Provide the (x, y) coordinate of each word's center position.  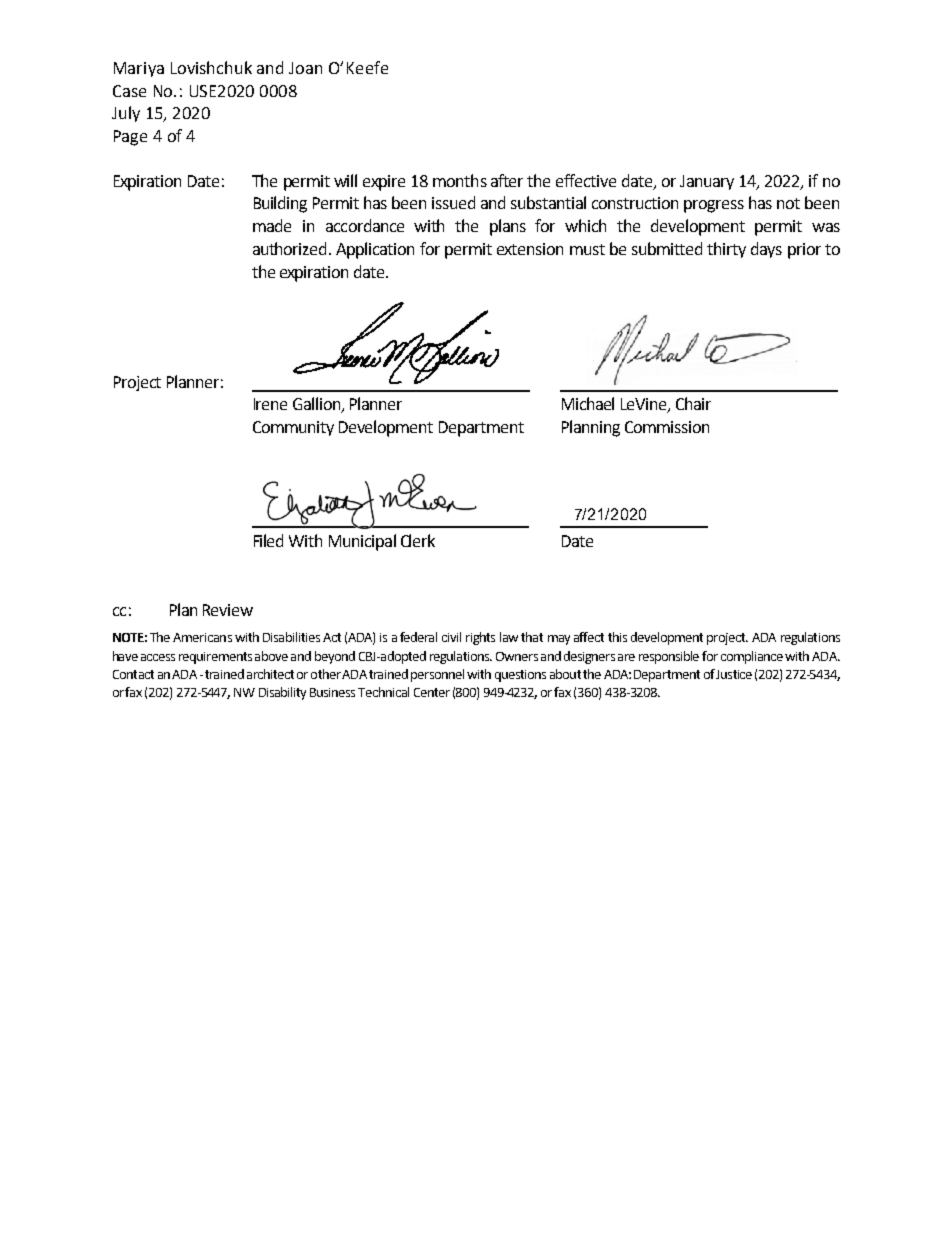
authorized (289, 248)
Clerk (418, 540)
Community (293, 428)
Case (129, 91)
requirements (215, 658)
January (707, 182)
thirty (726, 250)
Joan (305, 68)
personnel (437, 675)
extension (530, 249)
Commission (667, 427)
